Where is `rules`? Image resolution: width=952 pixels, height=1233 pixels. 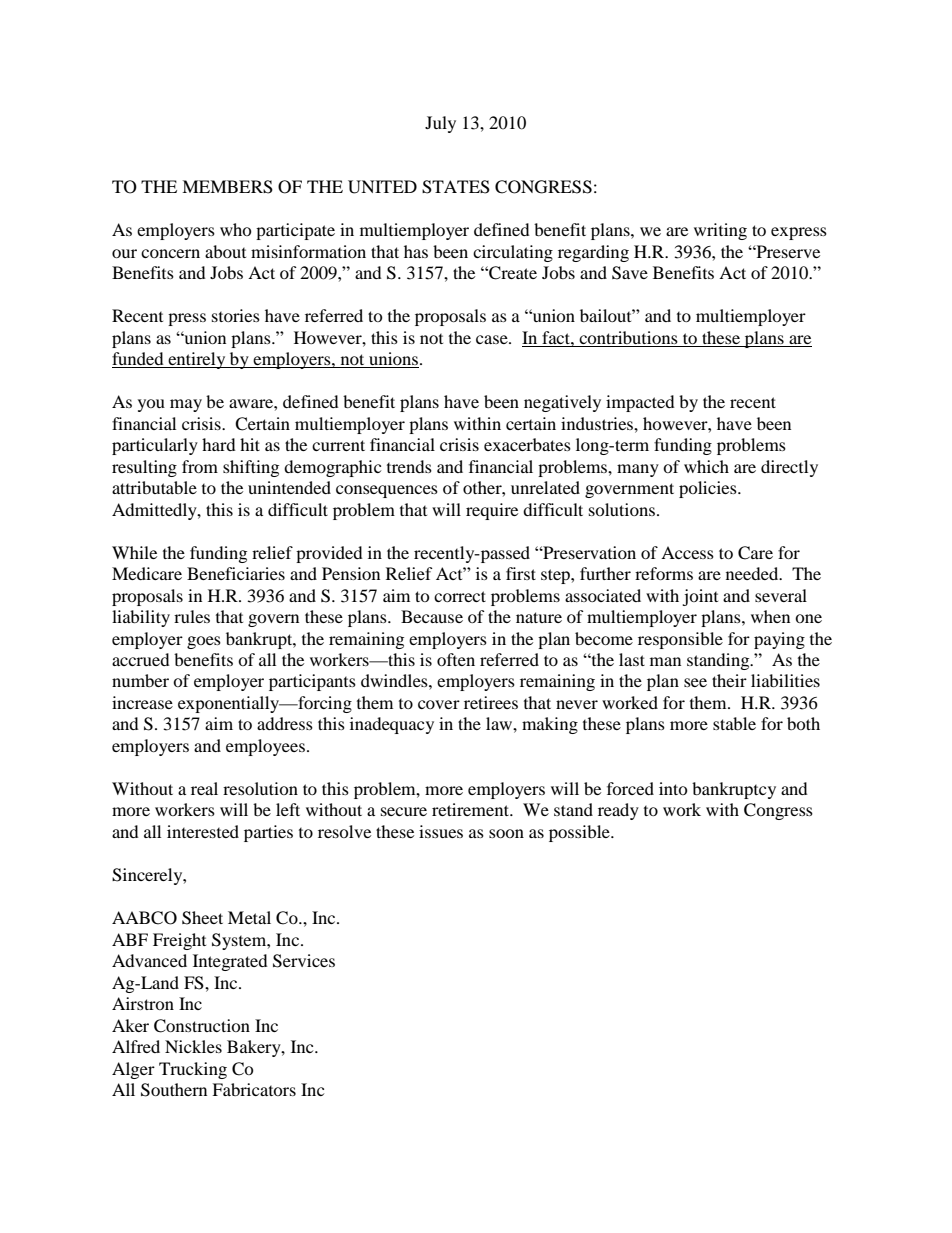 rules is located at coordinates (192, 616).
